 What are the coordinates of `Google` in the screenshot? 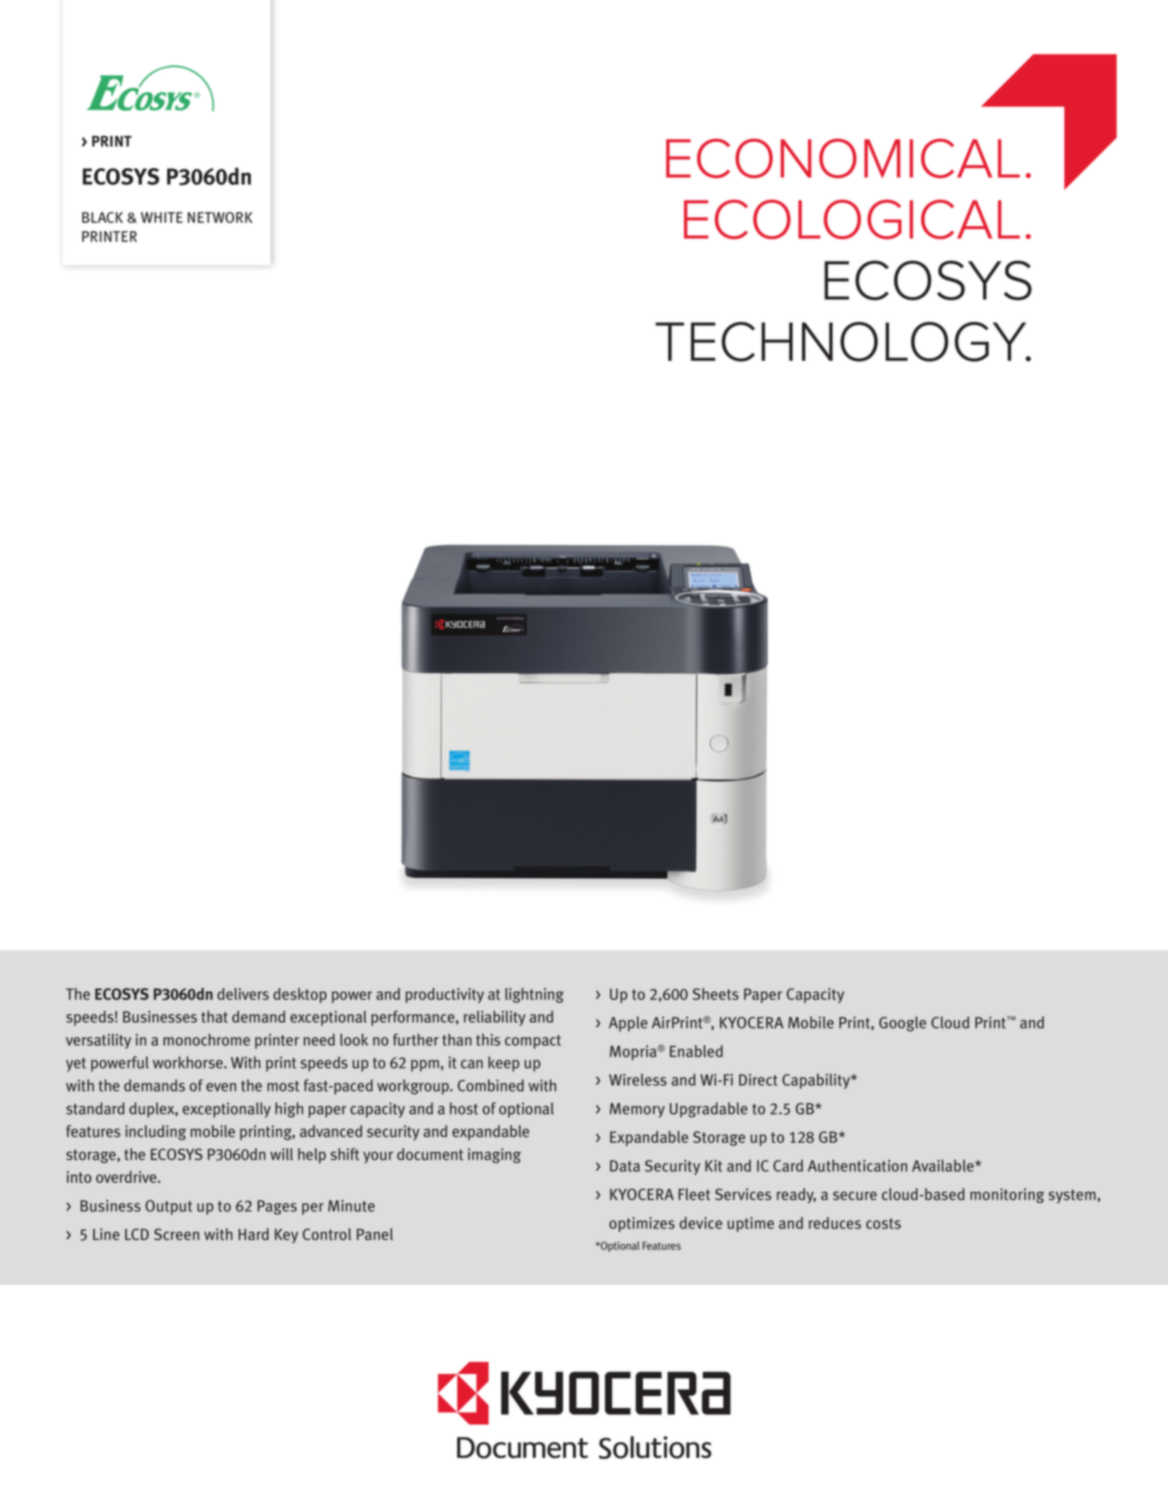 It's located at (902, 1024).
